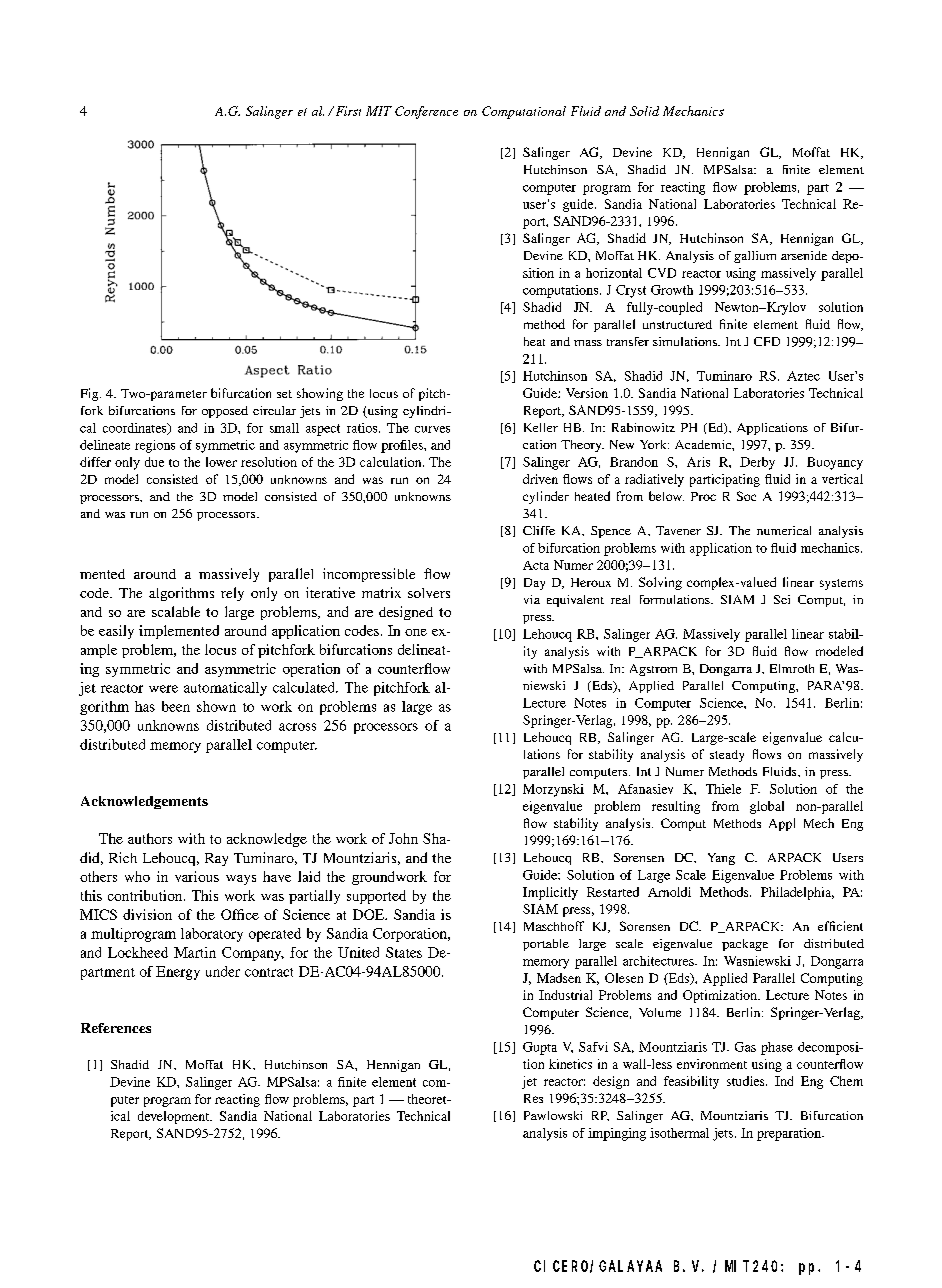 Image resolution: width=942 pixels, height=1288 pixels. I want to click on Gupta, so click(540, 1048).
